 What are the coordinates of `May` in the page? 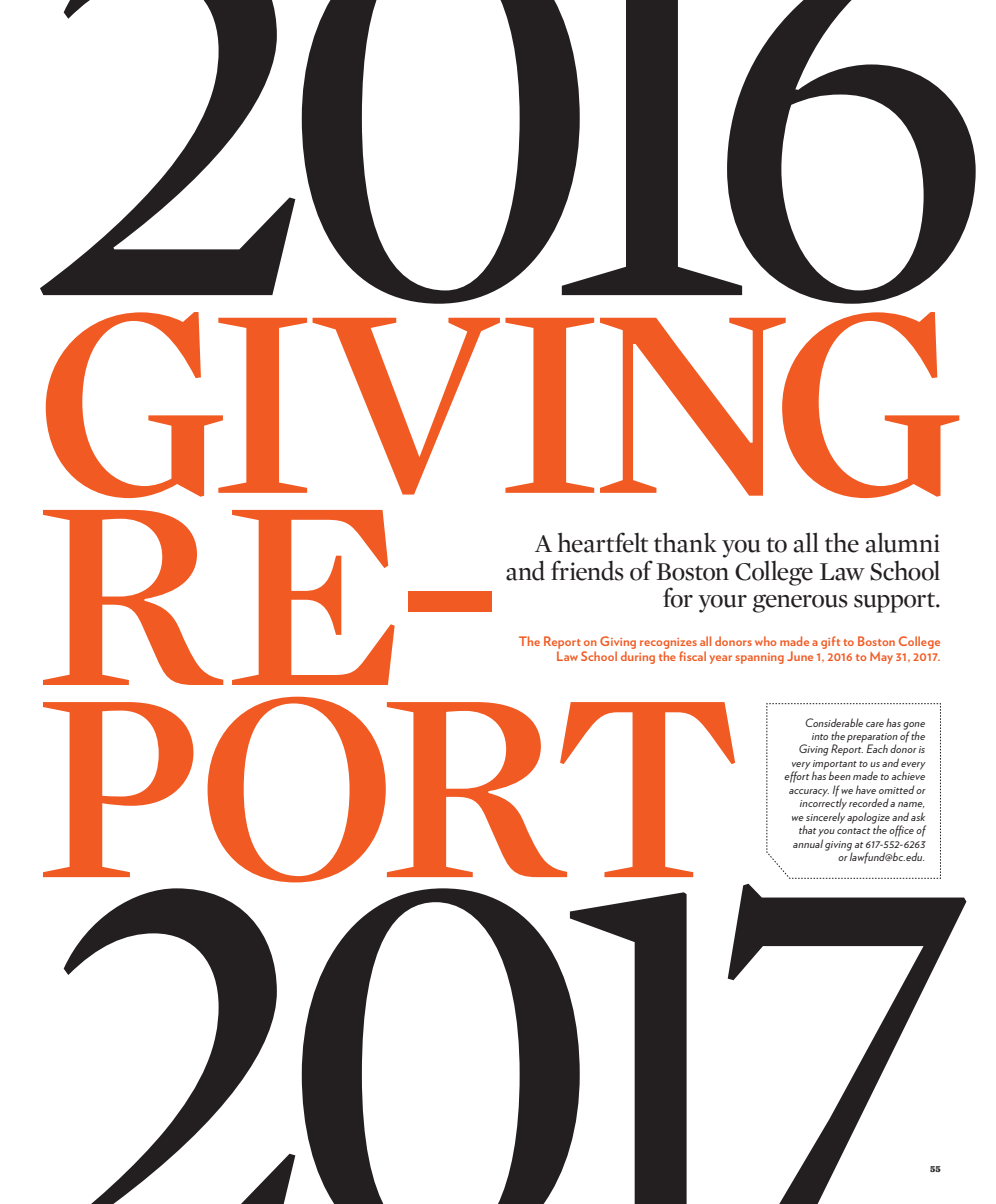 It's located at (881, 658).
